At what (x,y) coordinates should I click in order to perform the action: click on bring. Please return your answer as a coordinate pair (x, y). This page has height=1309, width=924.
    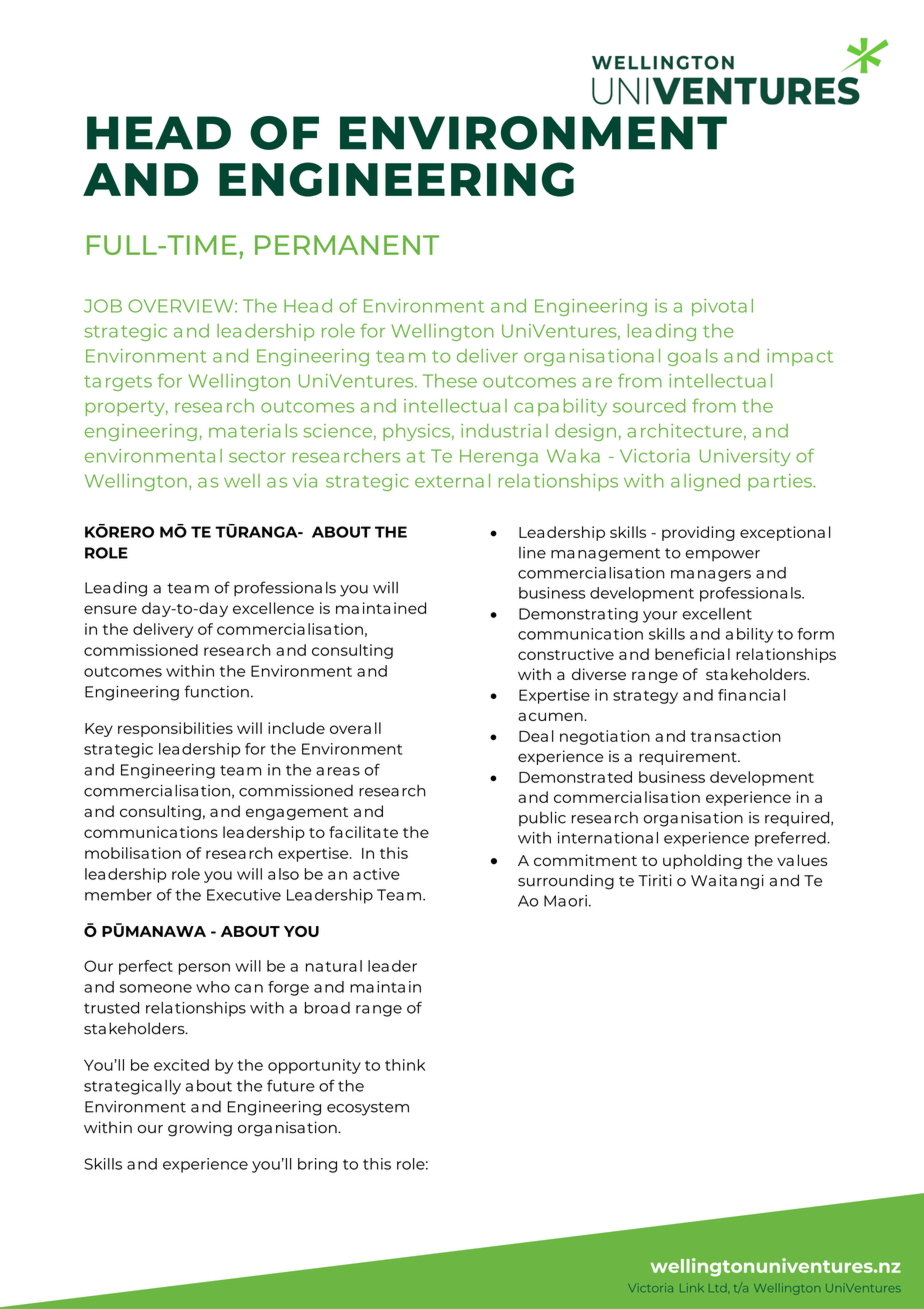
    Looking at the image, I should click on (317, 1165).
